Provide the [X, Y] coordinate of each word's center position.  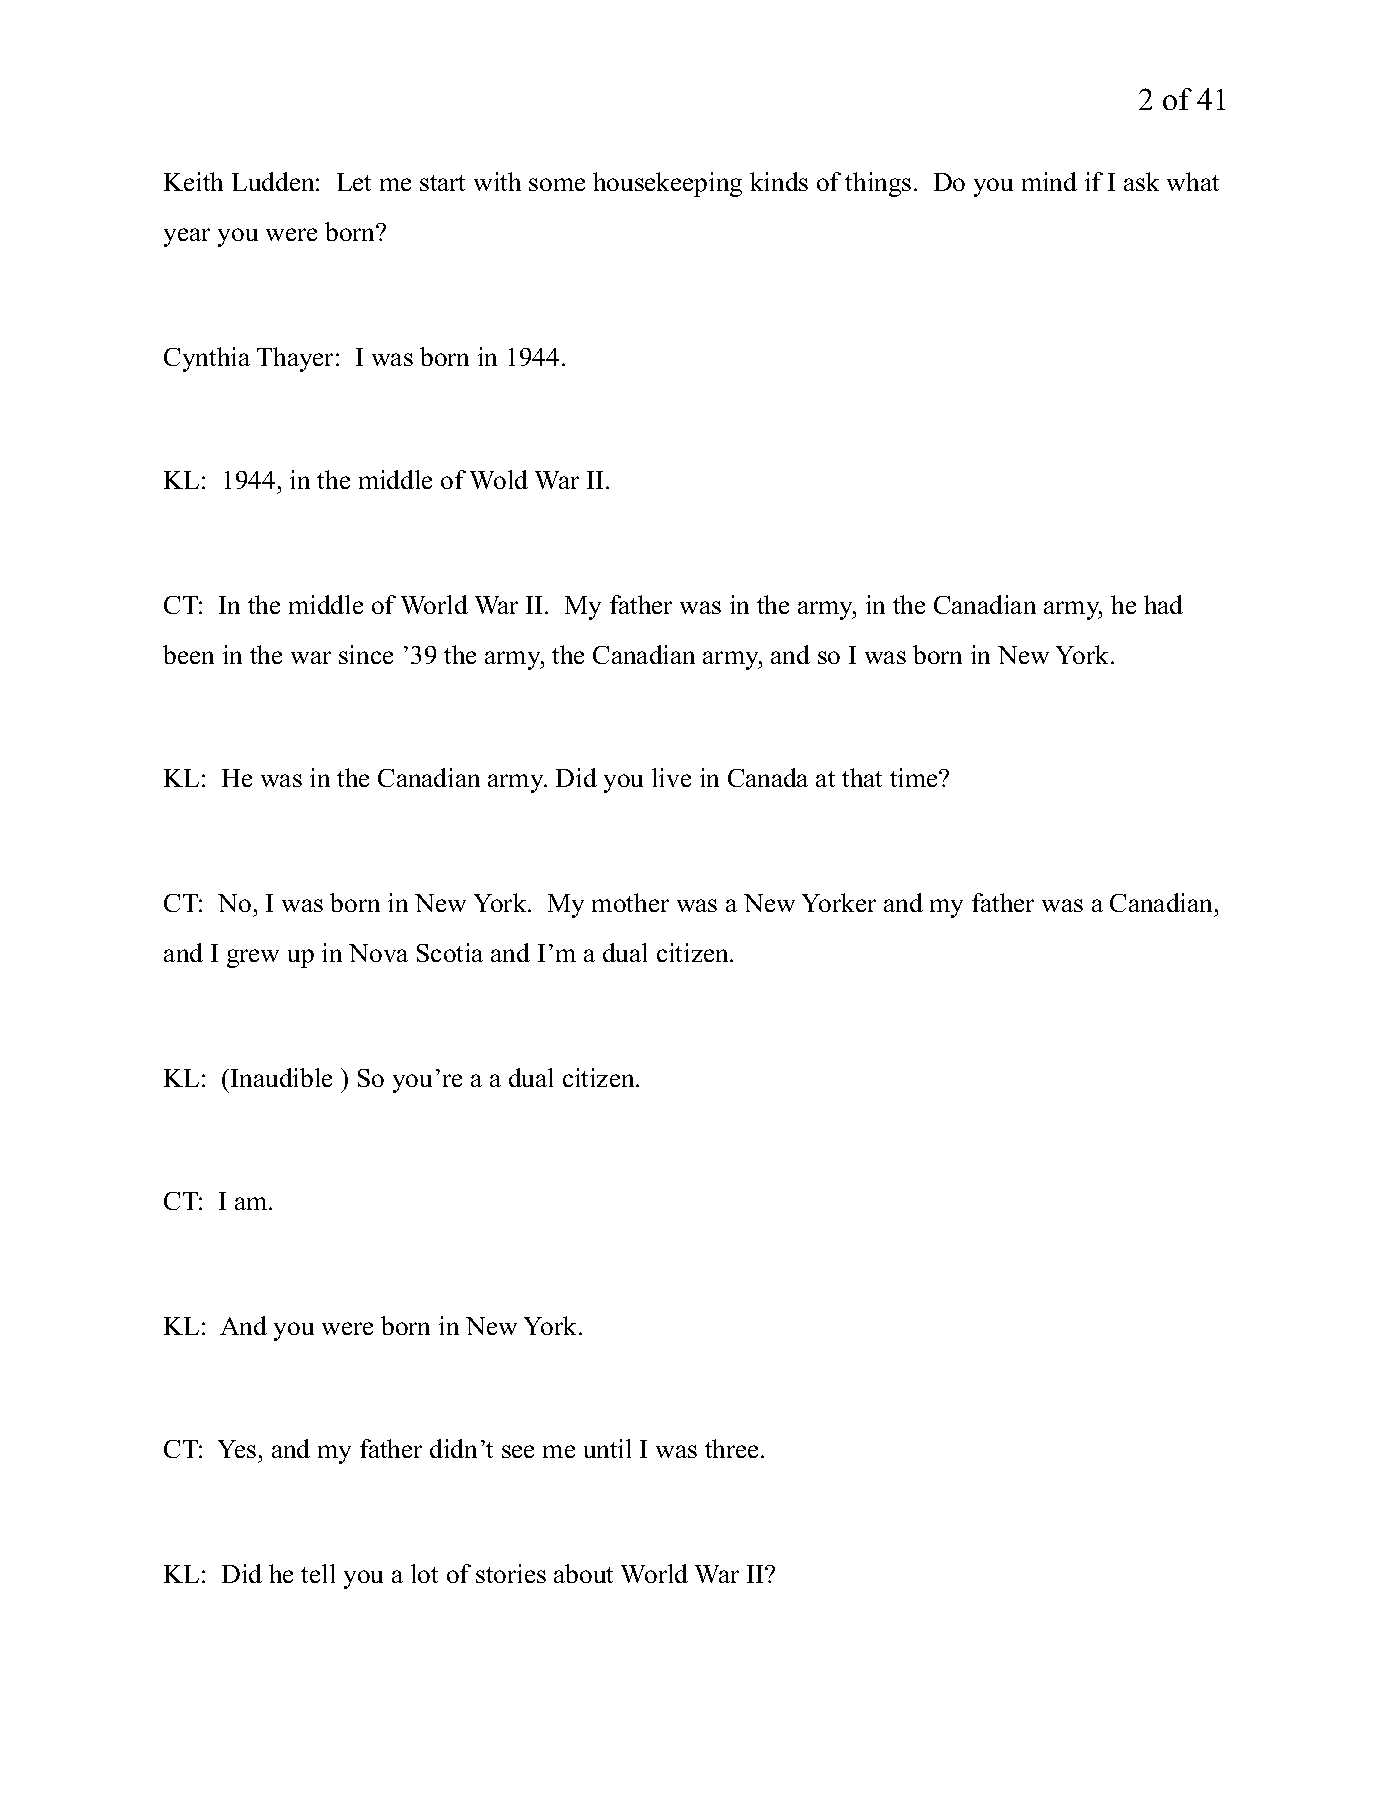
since [366, 654]
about [583, 1573]
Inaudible [281, 1077]
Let [354, 182]
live [671, 777]
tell [318, 1573]
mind [1049, 181]
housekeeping [667, 184]
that [862, 777]
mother [630, 902]
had [1163, 604]
